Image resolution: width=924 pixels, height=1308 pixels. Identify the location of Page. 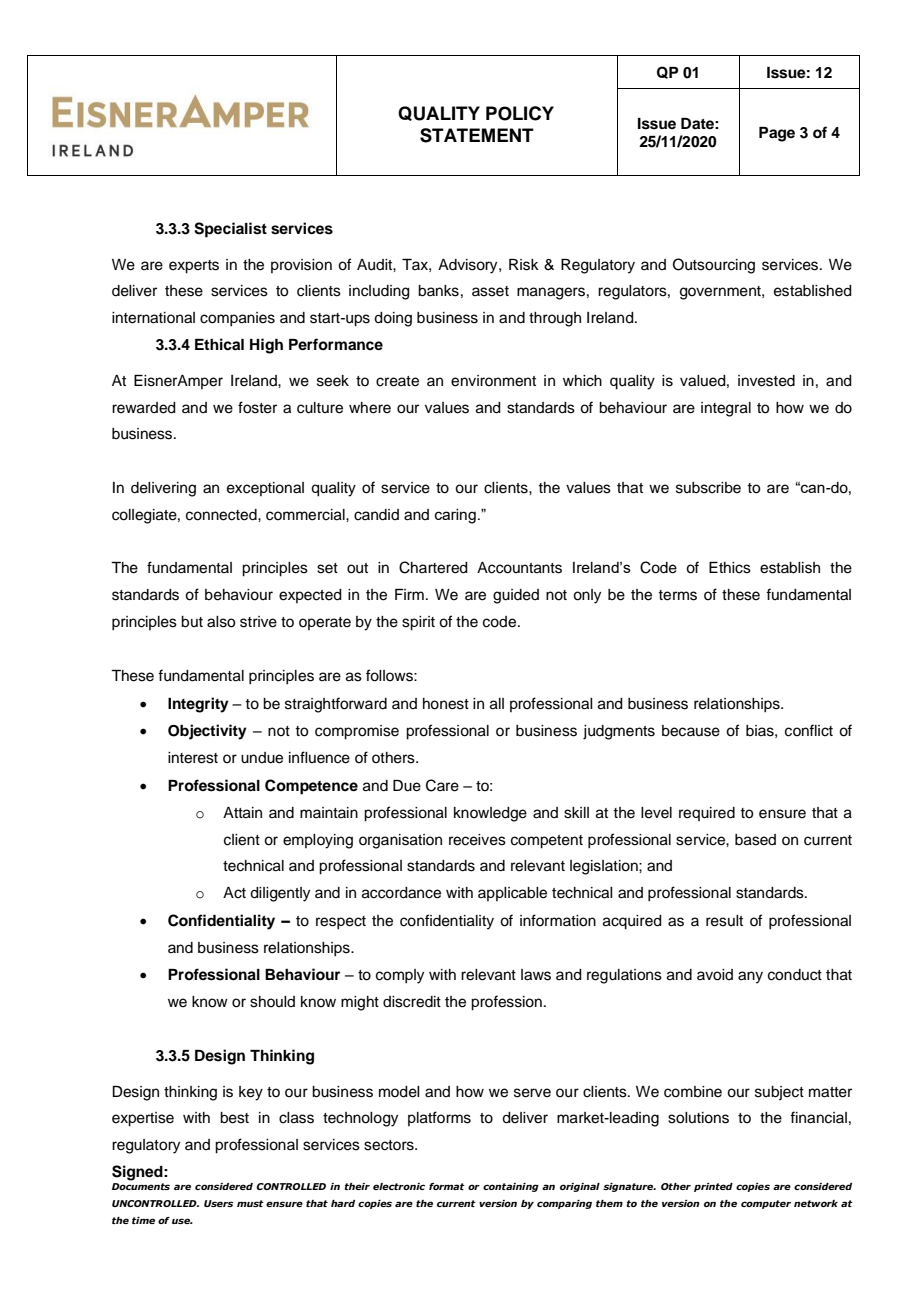
(777, 134).
